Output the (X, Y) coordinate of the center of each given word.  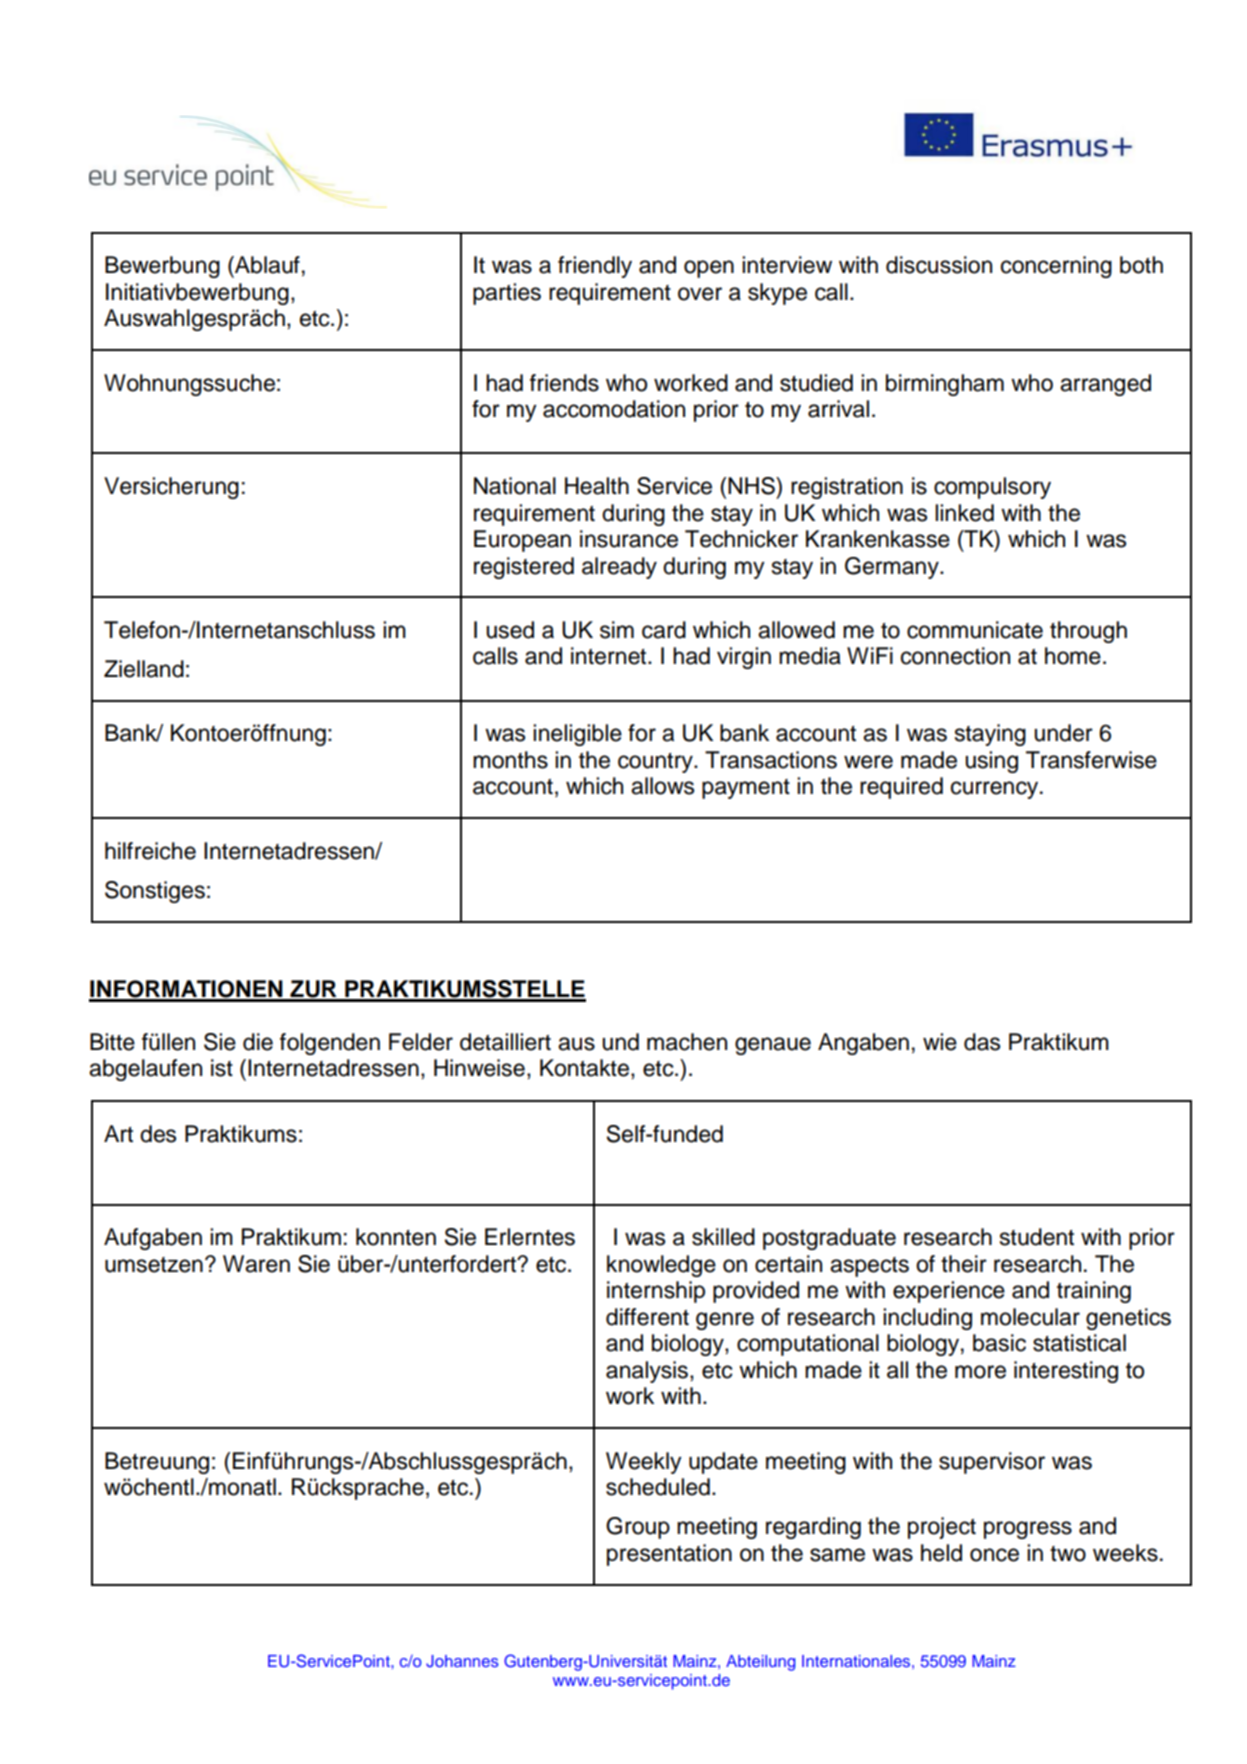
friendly (595, 267)
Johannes (462, 1661)
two (1068, 1554)
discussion (939, 265)
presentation (669, 1555)
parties (507, 294)
